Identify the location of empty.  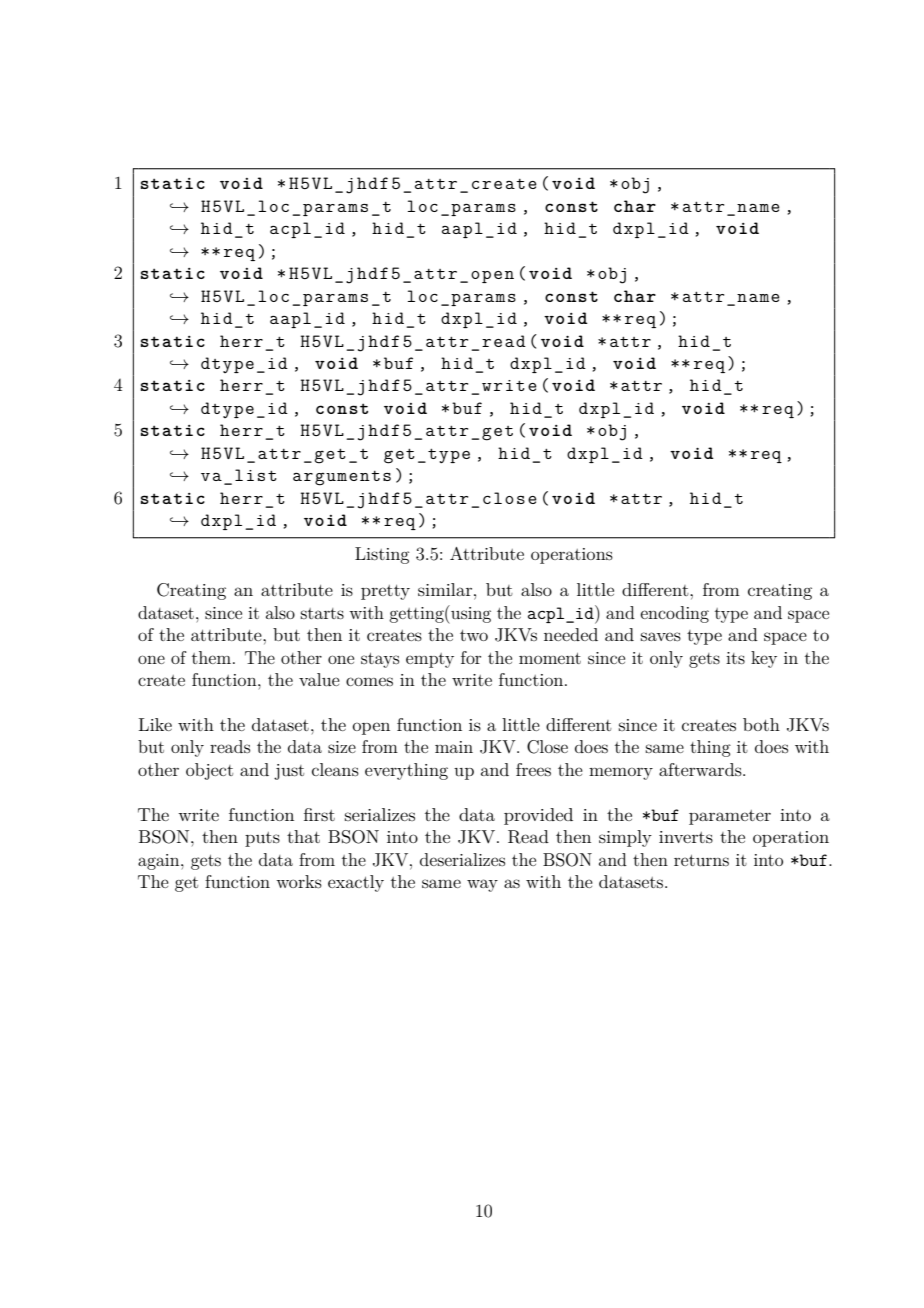
(430, 660).
